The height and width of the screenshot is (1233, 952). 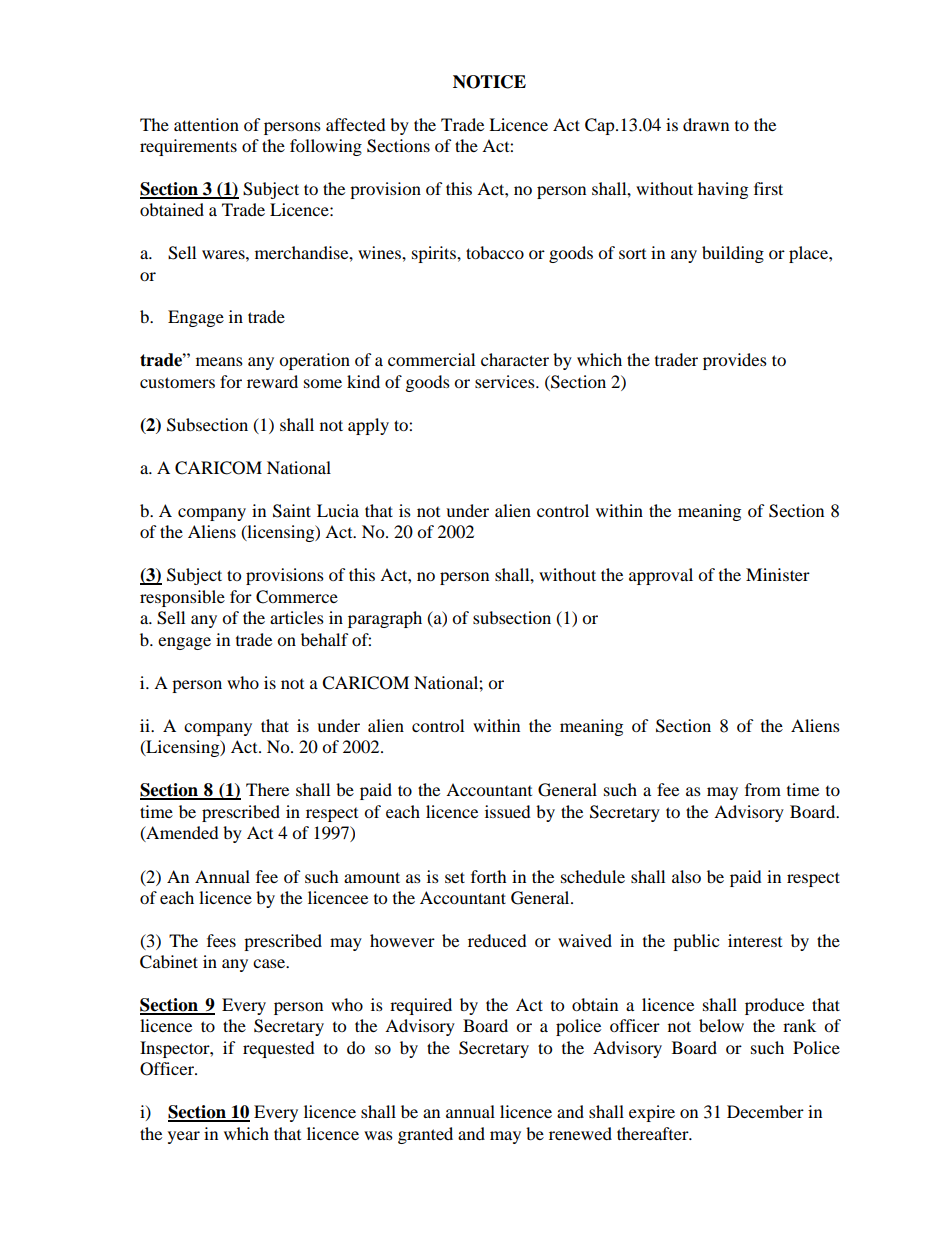 I want to click on provides, so click(x=735, y=361).
